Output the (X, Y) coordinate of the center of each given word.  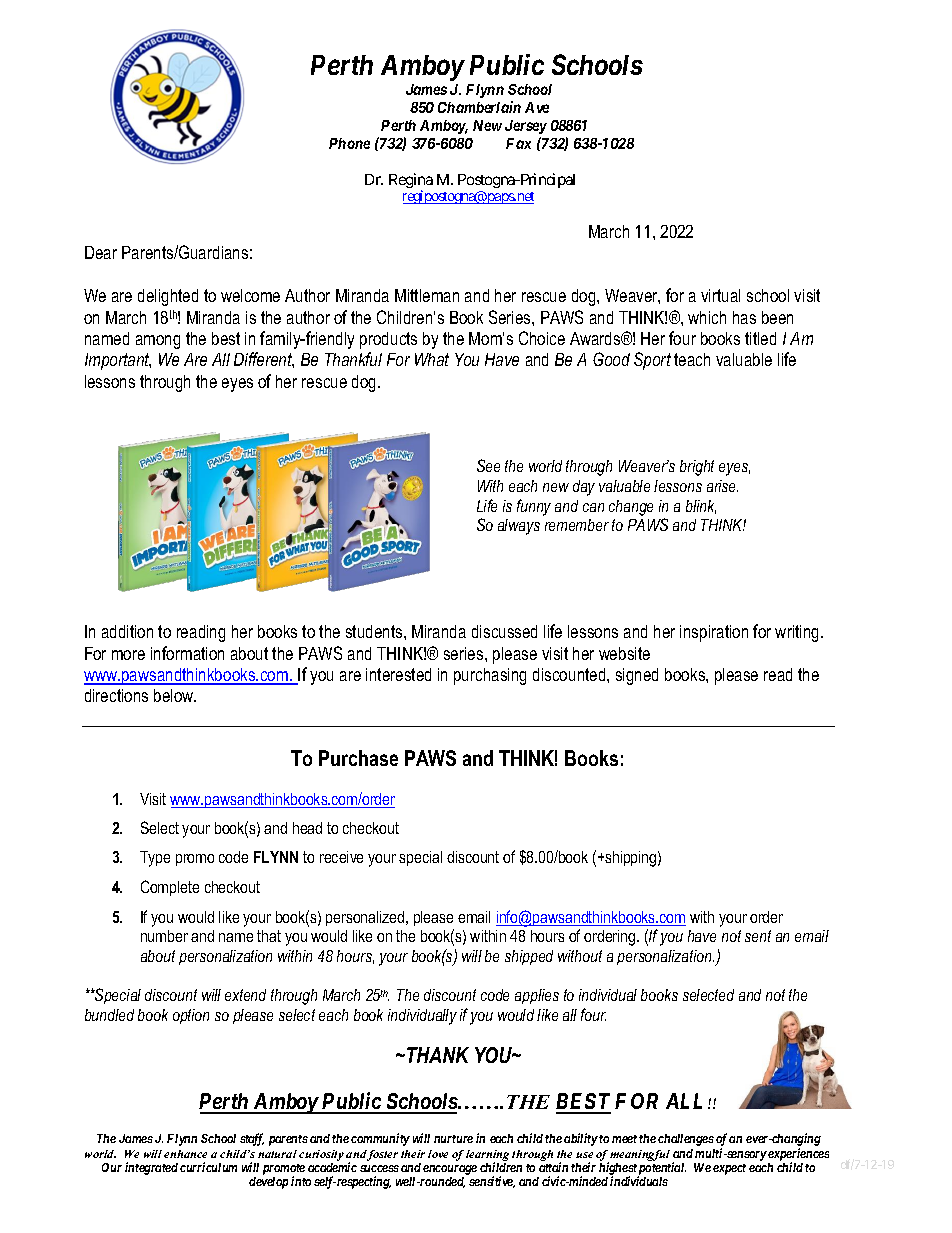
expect (729, 1169)
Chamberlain (479, 107)
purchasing (490, 676)
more (128, 655)
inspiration (714, 633)
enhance (185, 1154)
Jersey (526, 127)
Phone (349, 143)
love (438, 1154)
